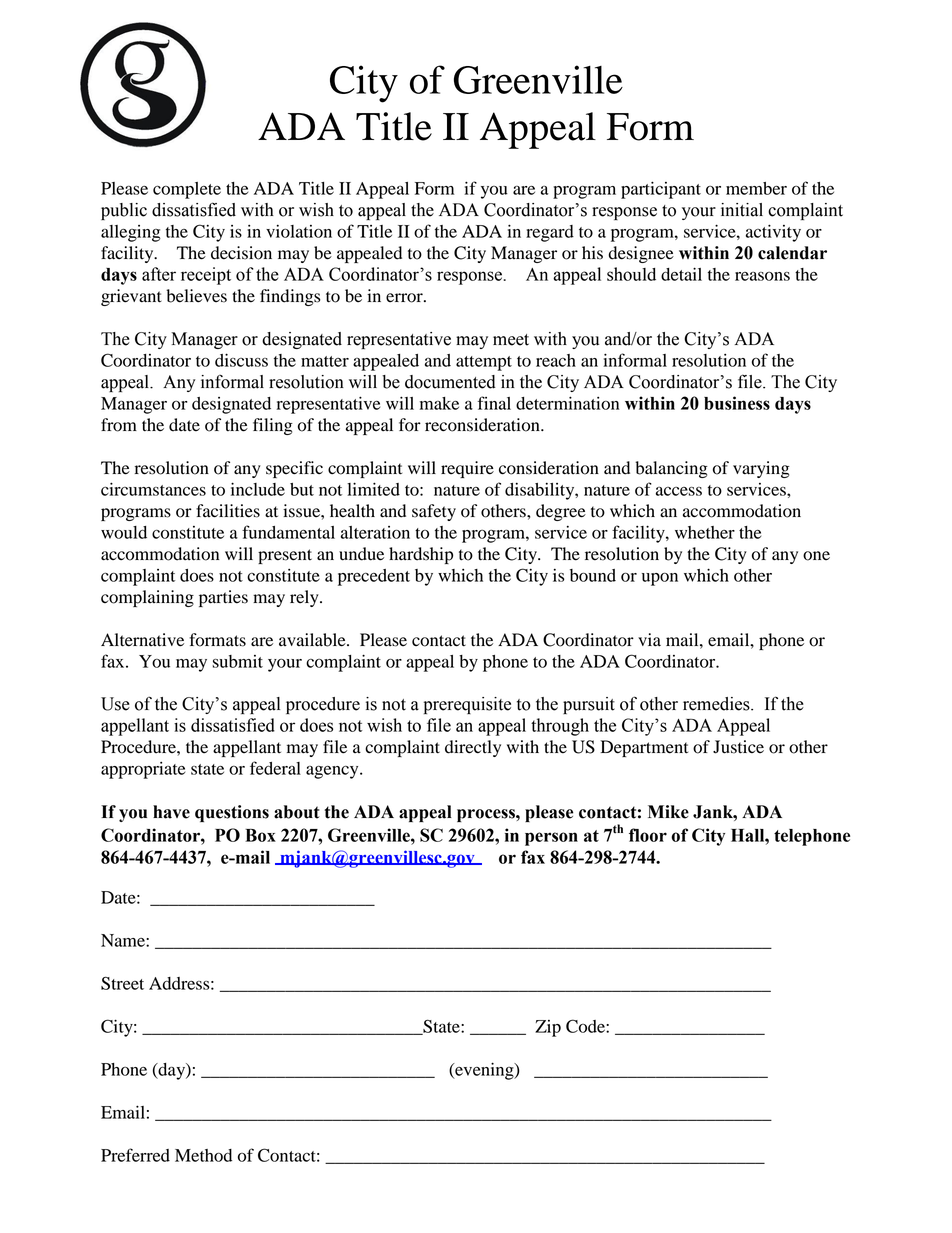  I want to click on balancing, so click(671, 469).
